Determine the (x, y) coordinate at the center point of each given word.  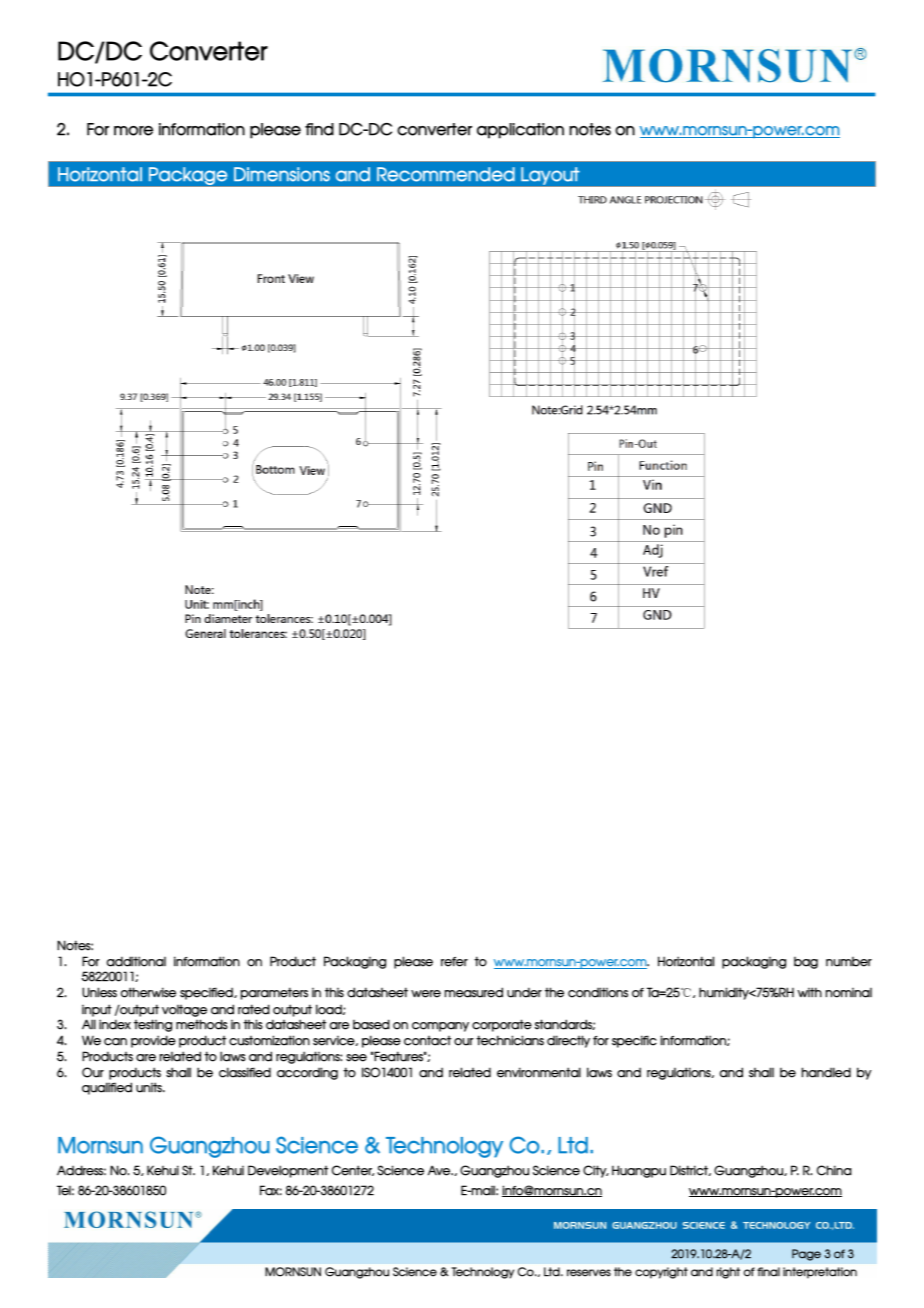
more (133, 131)
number (849, 962)
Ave (440, 1170)
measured (474, 992)
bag (806, 963)
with (809, 992)
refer (454, 962)
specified (207, 993)
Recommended (446, 174)
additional (136, 961)
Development (288, 1171)
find (319, 129)
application (520, 131)
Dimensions (282, 174)
